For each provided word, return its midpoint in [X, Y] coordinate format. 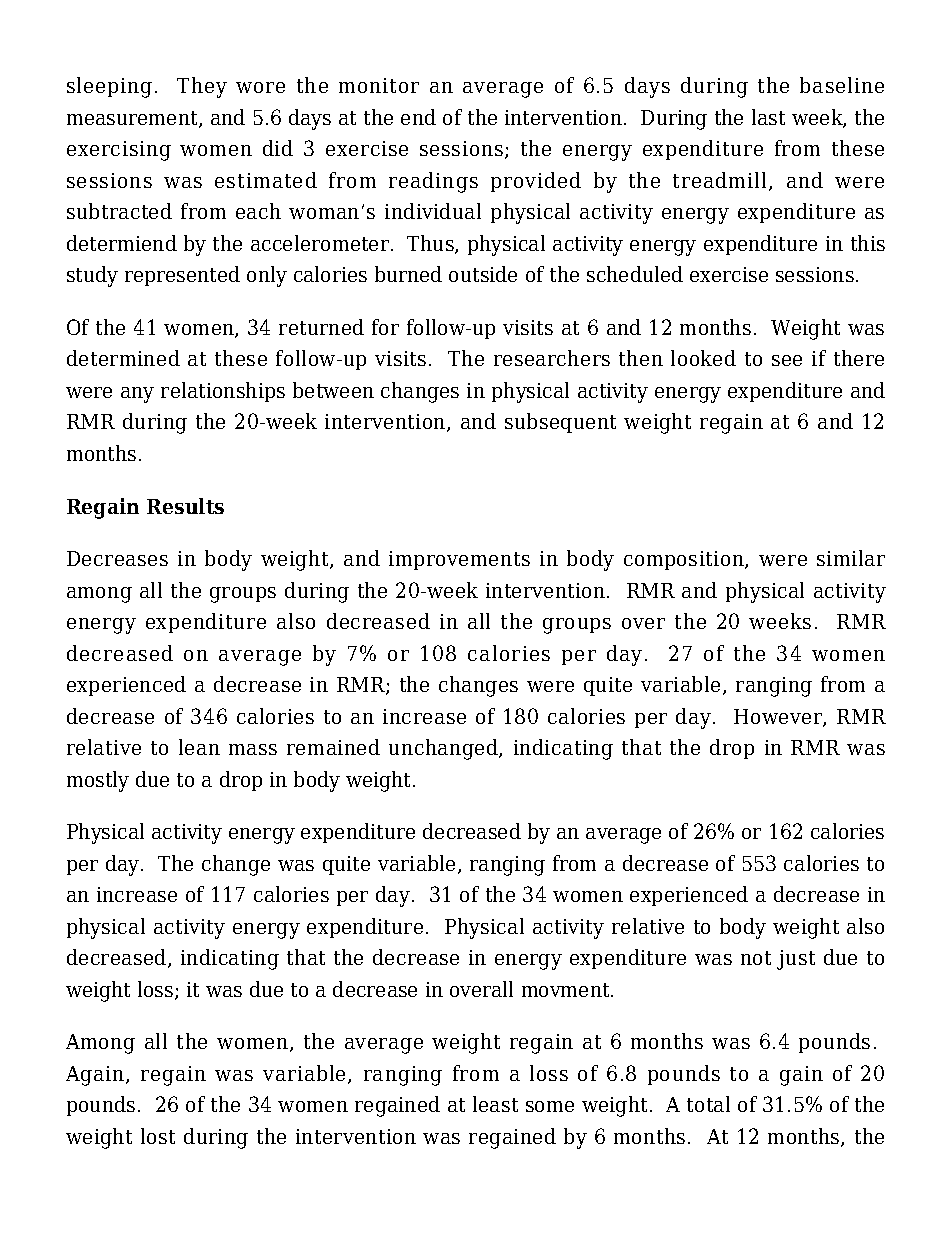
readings [433, 182]
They [202, 87]
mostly [98, 781]
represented [182, 276]
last [768, 117]
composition [685, 560]
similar [851, 558]
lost [158, 1136]
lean [199, 747]
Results [185, 506]
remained [333, 747]
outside [483, 274]
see [787, 360]
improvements [459, 560]
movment [567, 990]
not [756, 958]
